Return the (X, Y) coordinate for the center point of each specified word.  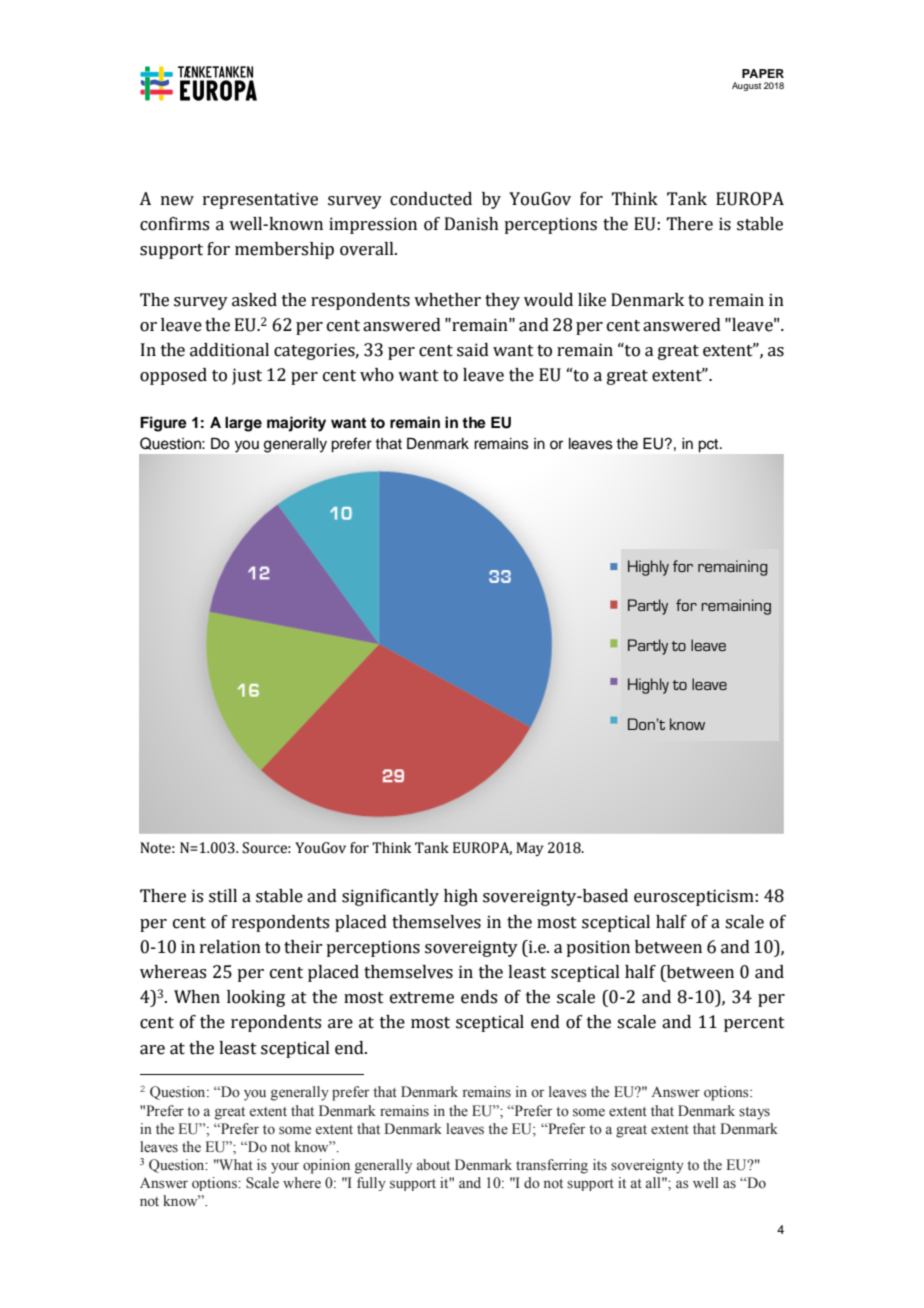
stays (754, 1113)
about (433, 1165)
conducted (431, 199)
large (243, 424)
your (285, 1168)
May (529, 849)
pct (710, 445)
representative (260, 200)
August (746, 86)
